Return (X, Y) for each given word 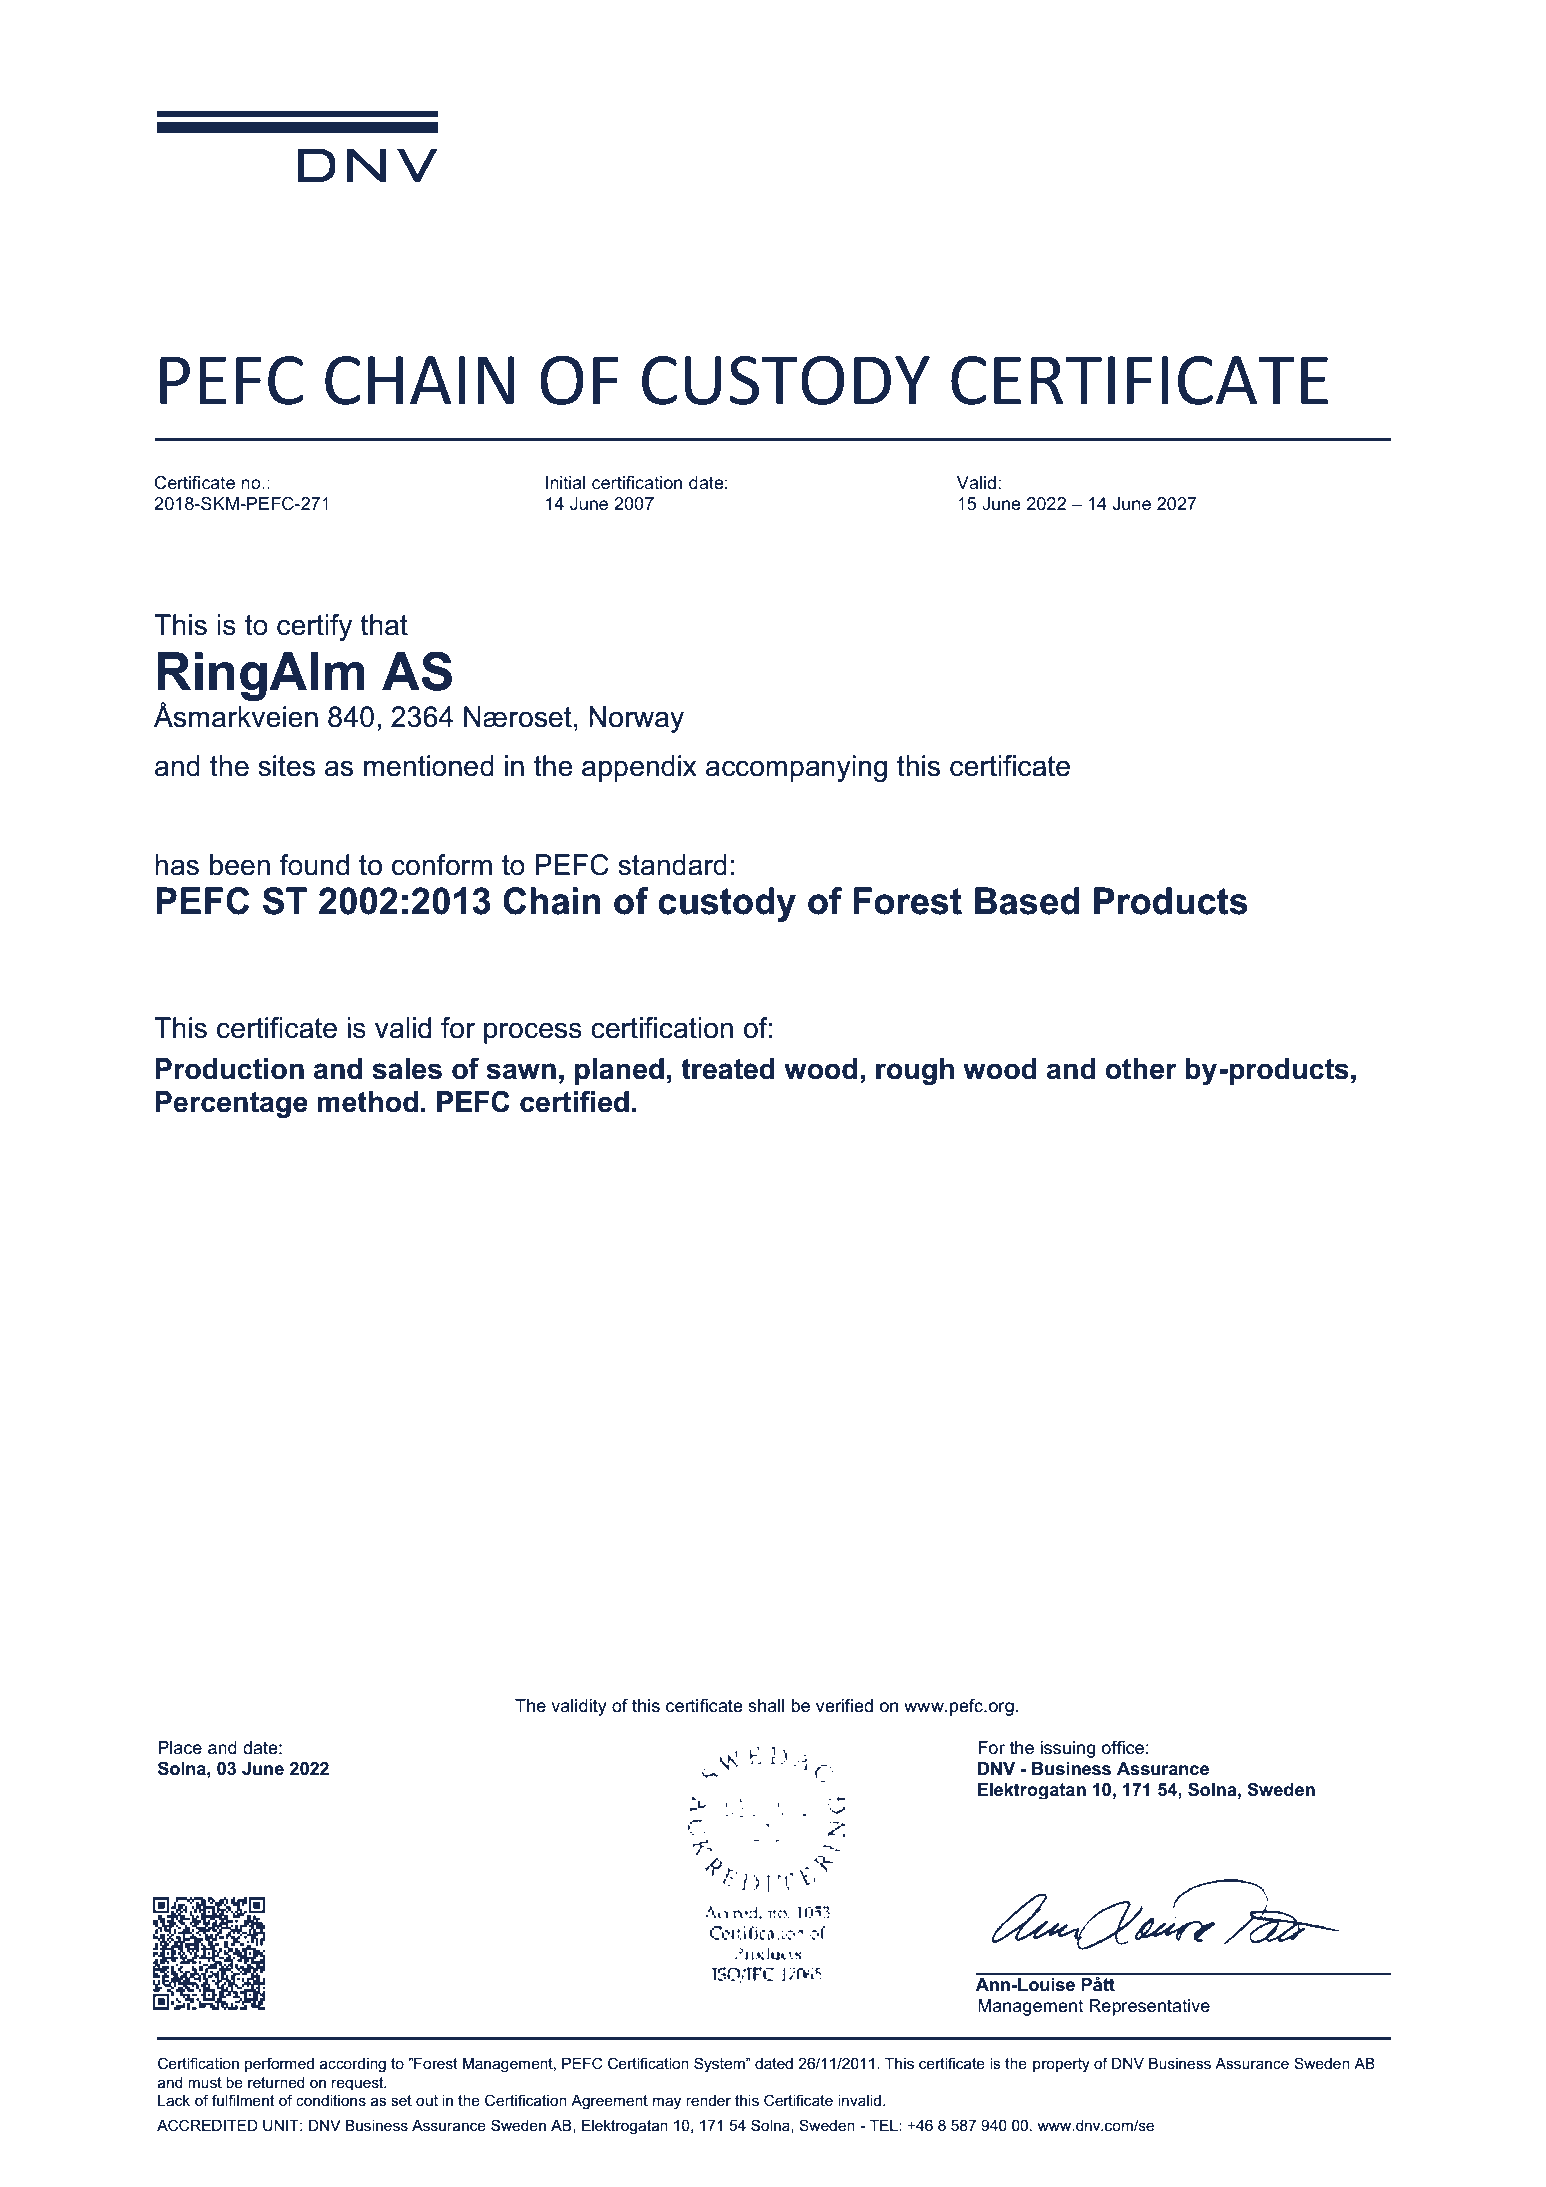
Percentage (232, 1104)
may (667, 2103)
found (314, 865)
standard (672, 865)
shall (766, 1706)
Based (1027, 901)
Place (180, 1748)
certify (314, 627)
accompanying (796, 768)
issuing (1068, 1749)
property (1061, 2065)
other (1141, 1069)
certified (574, 1102)
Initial (565, 482)
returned (276, 2082)
